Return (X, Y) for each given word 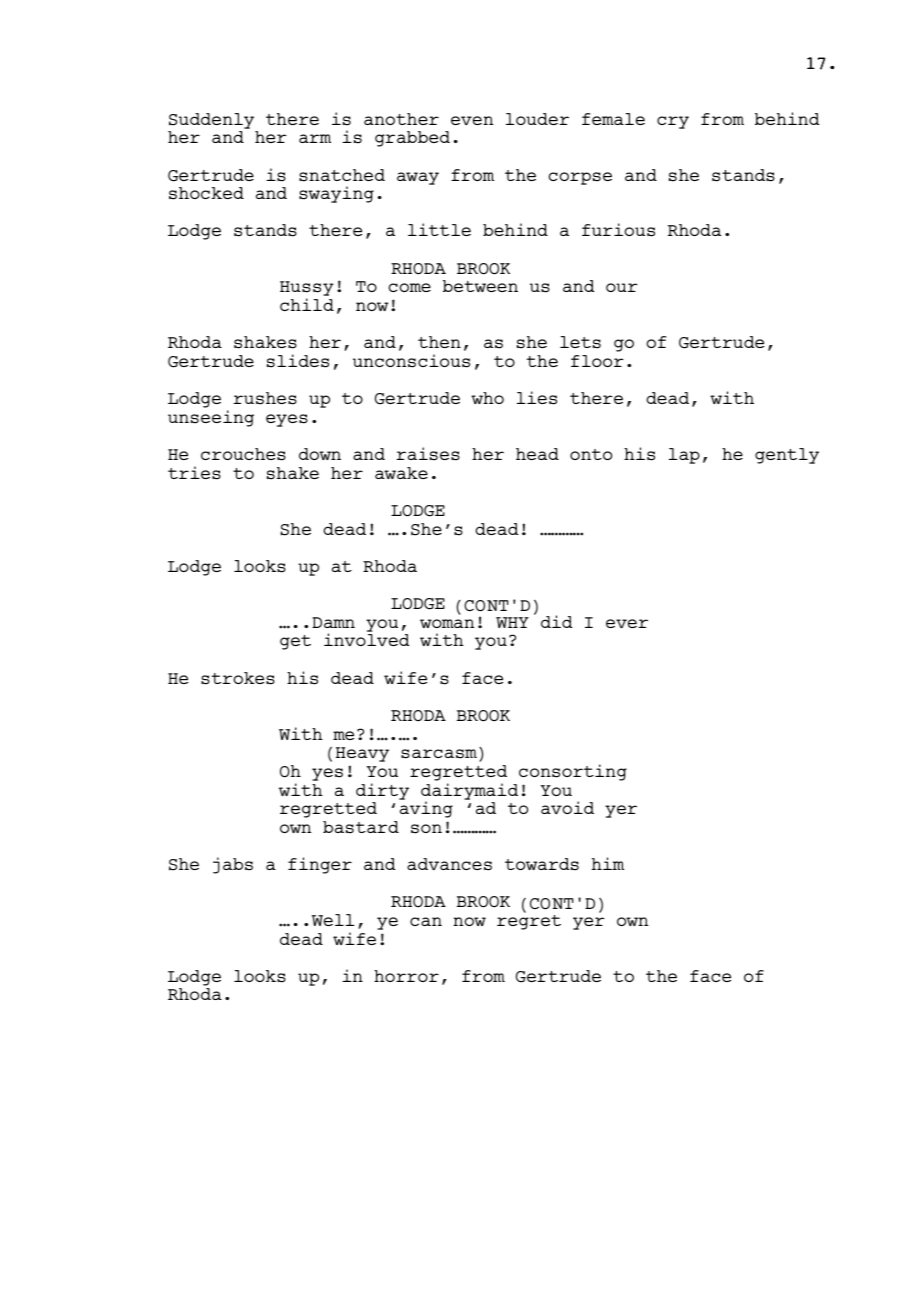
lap (684, 456)
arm (315, 138)
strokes (238, 678)
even (472, 120)
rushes (265, 398)
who (487, 398)
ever (627, 623)
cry (673, 122)
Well (333, 920)
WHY (512, 622)
